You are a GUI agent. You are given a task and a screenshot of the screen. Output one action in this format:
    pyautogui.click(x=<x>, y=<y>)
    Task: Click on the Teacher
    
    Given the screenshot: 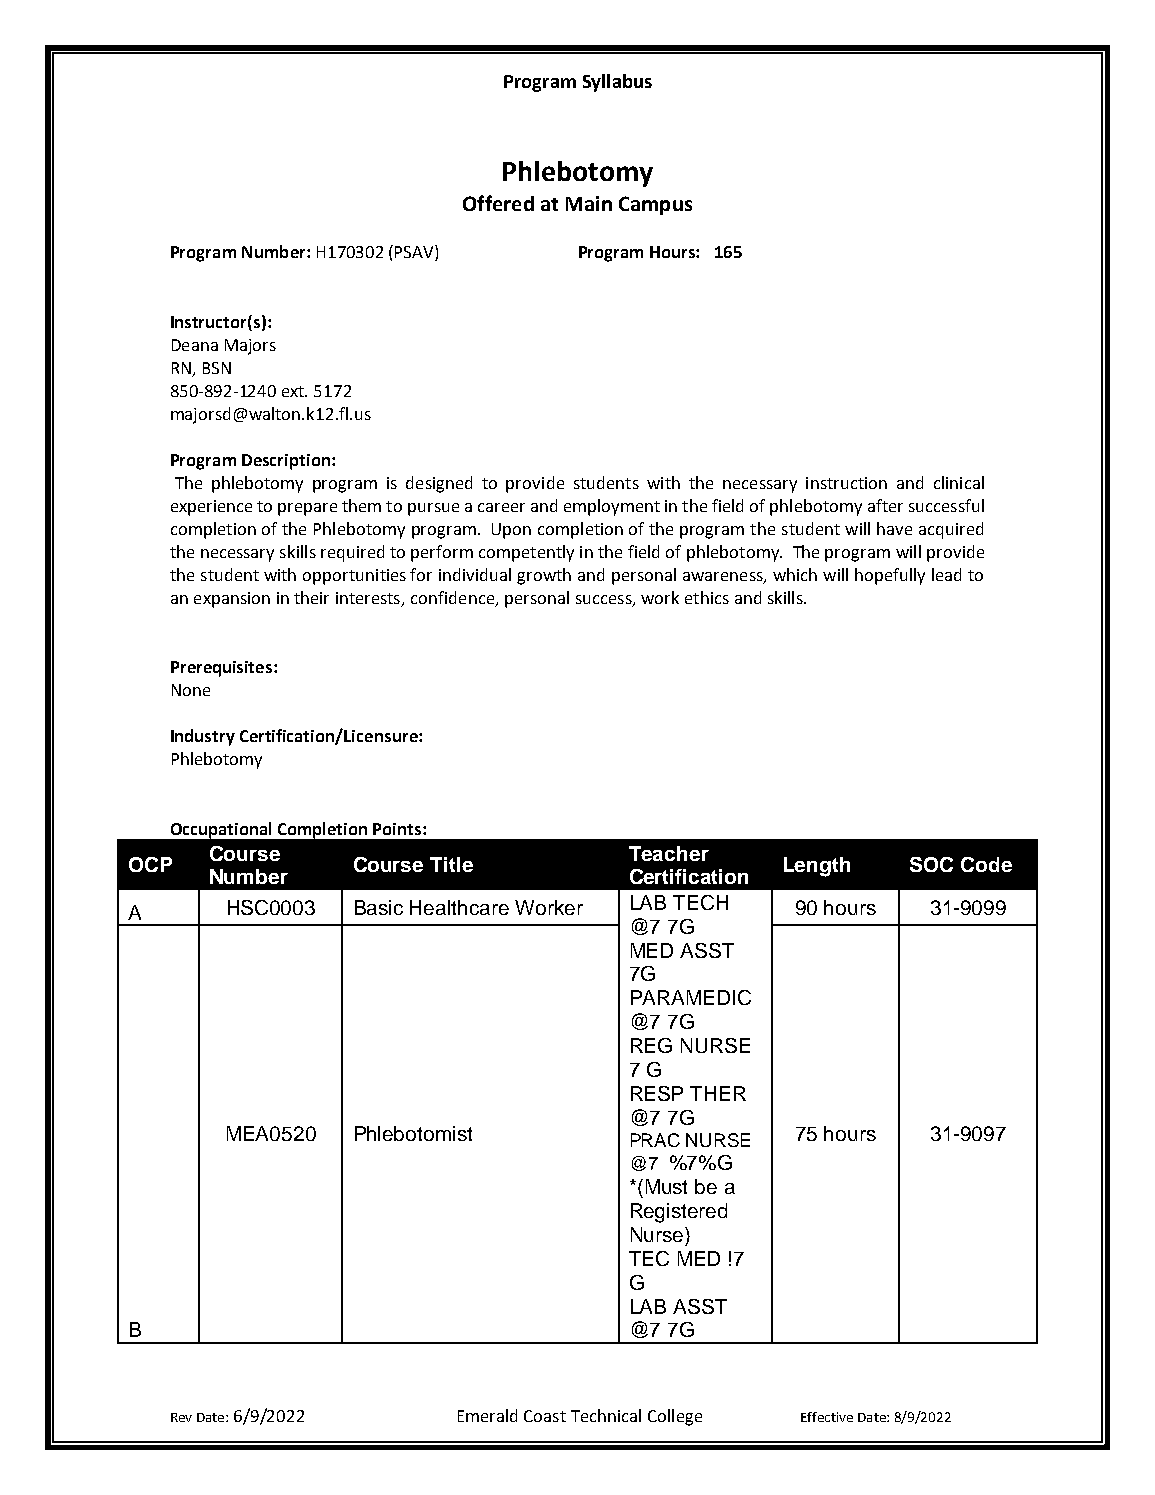 What is the action you would take?
    pyautogui.click(x=669, y=853)
